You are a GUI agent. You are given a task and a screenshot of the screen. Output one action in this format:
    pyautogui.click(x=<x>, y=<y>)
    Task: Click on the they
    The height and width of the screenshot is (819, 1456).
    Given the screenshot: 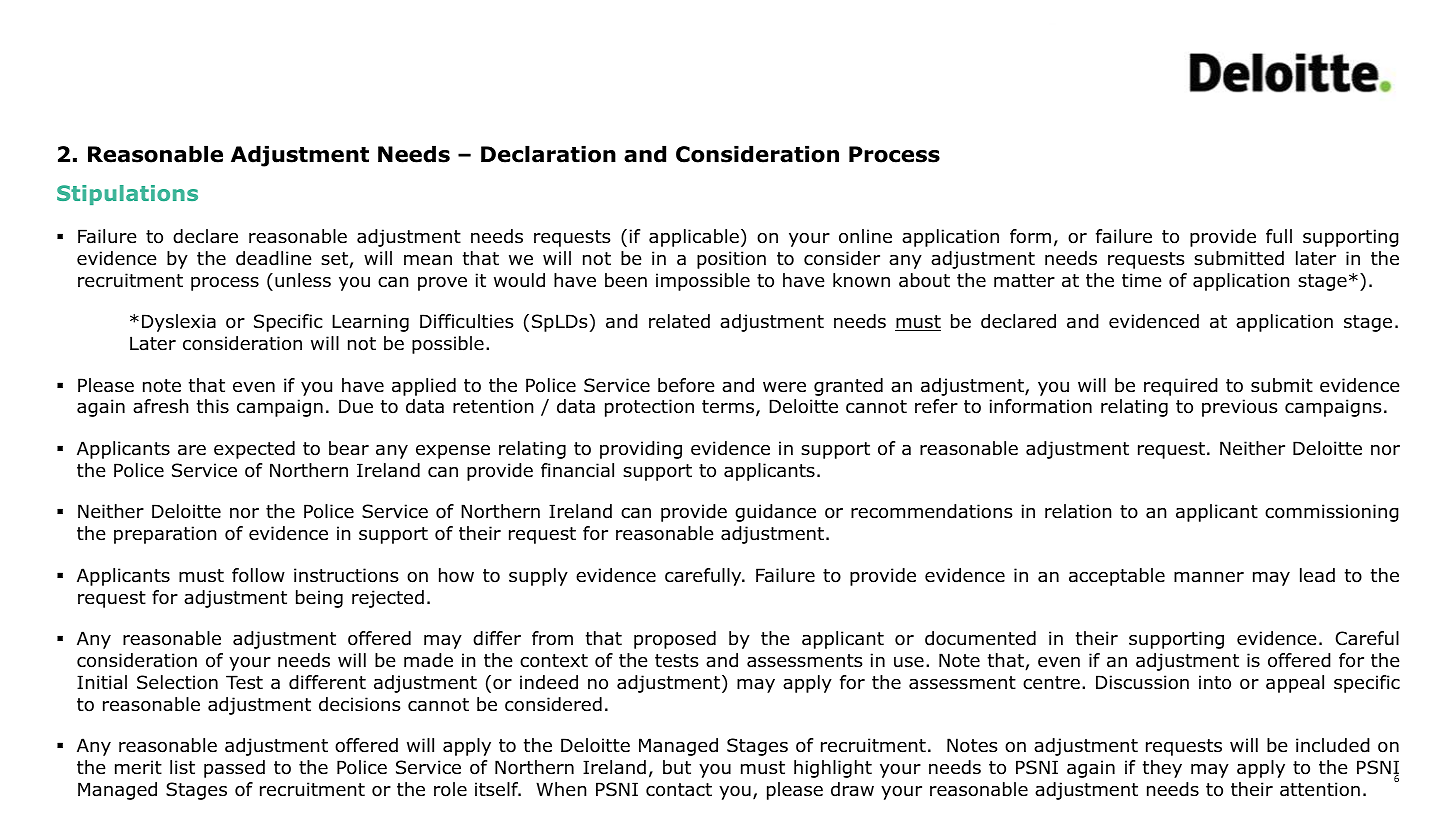 What is the action you would take?
    pyautogui.click(x=1162, y=769)
